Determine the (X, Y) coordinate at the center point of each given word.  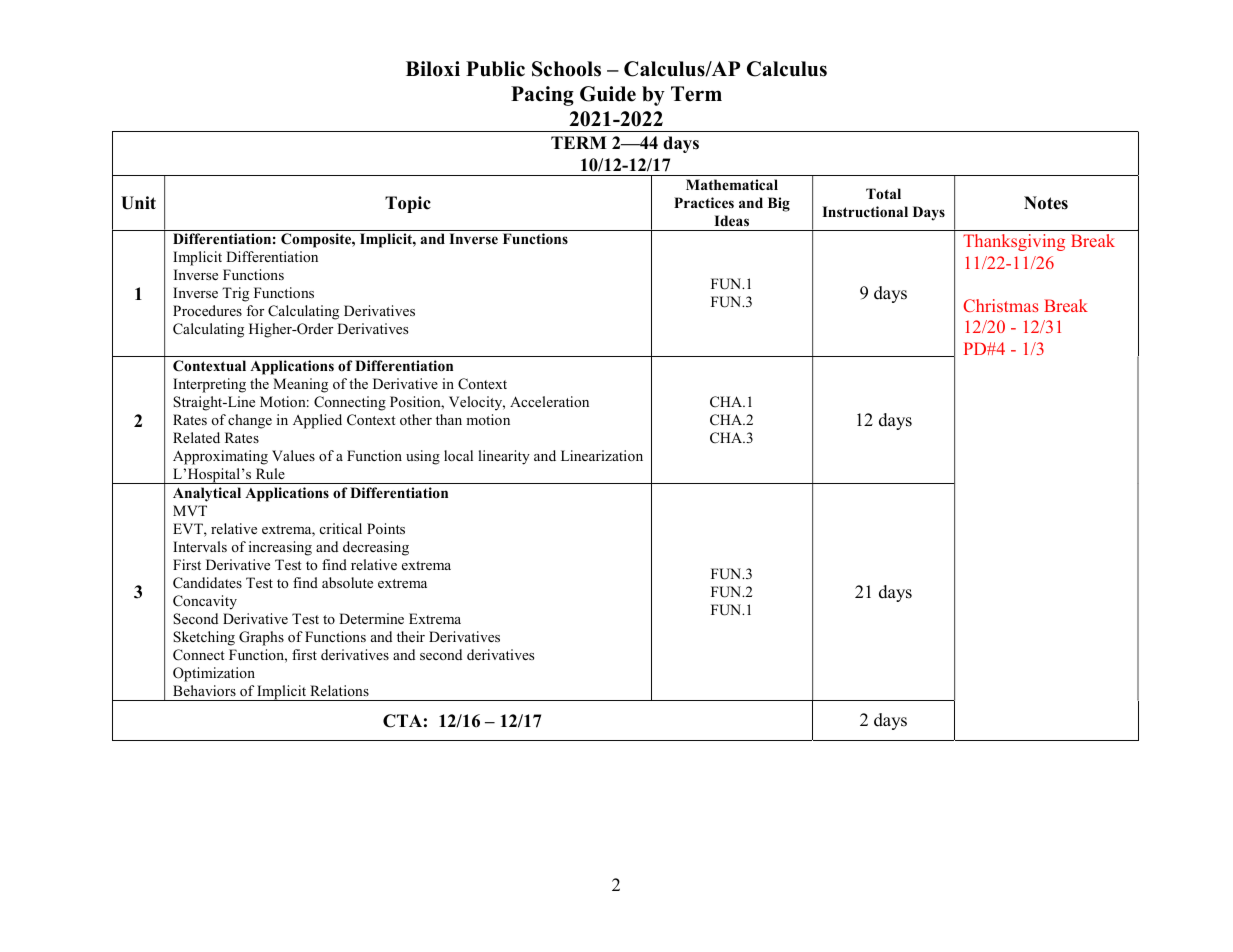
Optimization (214, 674)
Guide (608, 94)
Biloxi (433, 69)
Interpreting (209, 385)
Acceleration (549, 401)
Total (883, 193)
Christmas (1001, 305)
